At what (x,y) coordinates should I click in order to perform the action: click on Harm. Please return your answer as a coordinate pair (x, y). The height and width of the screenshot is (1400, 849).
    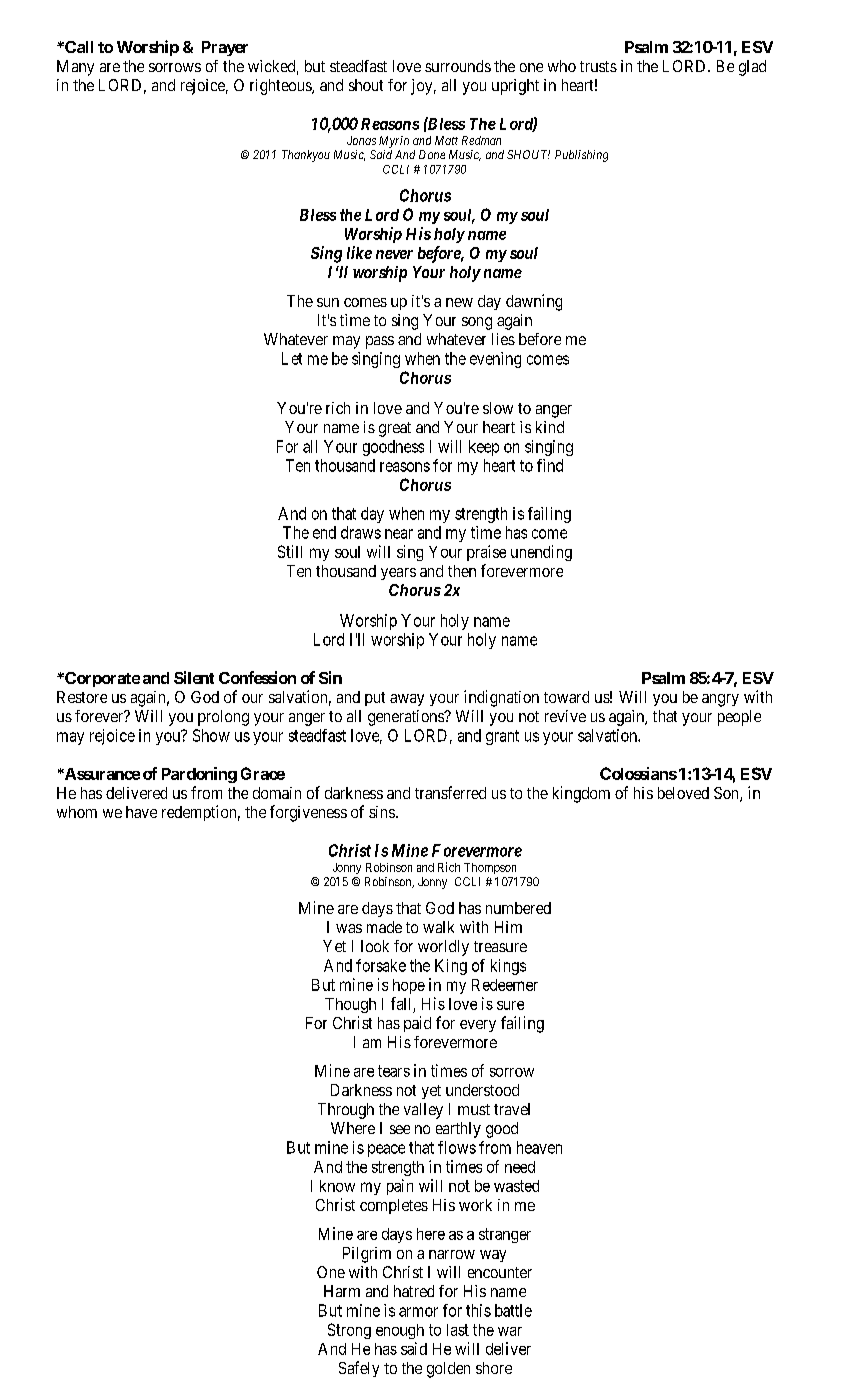
    Looking at the image, I should click on (342, 1291).
